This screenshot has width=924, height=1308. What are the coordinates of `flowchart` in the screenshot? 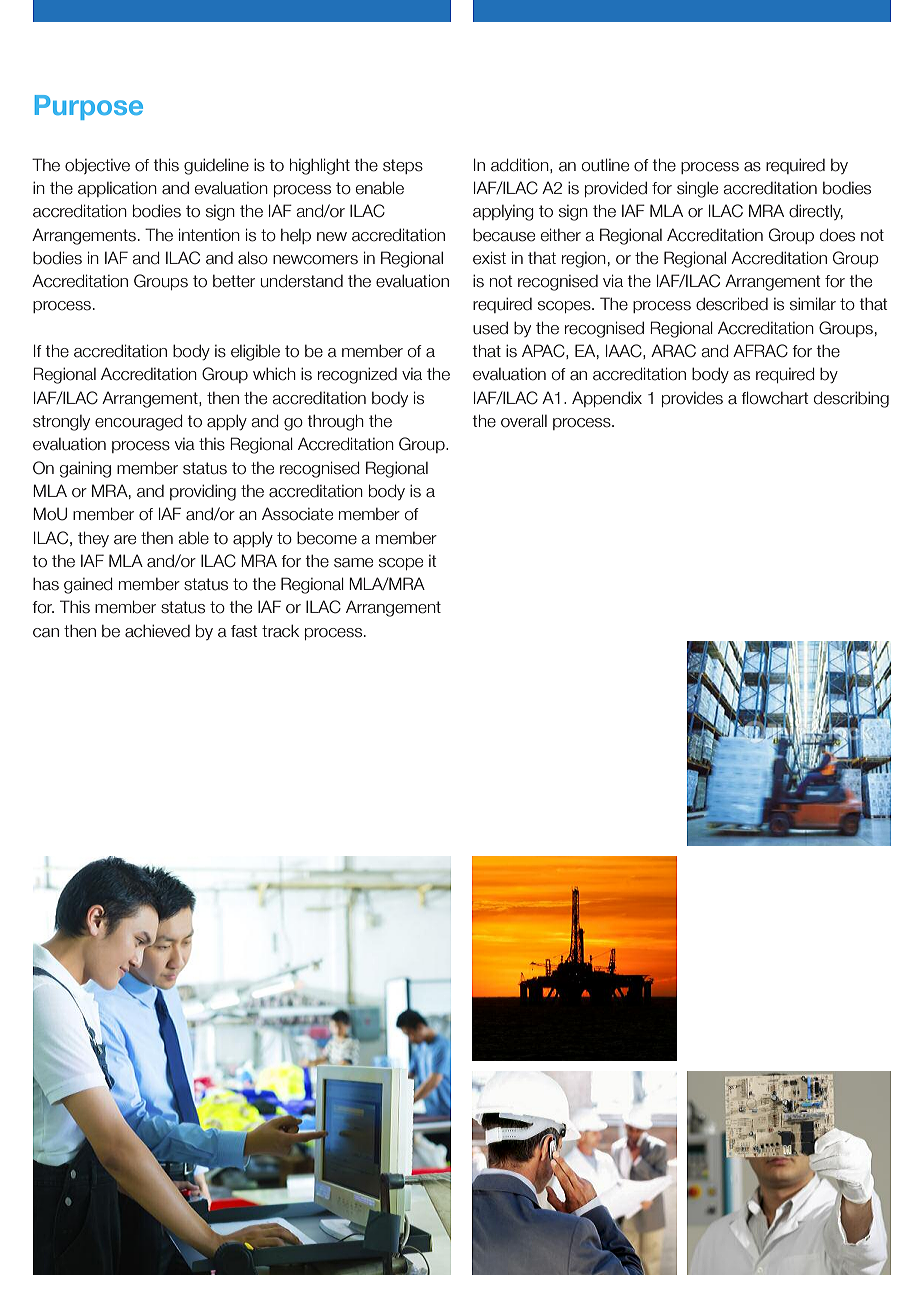 It's located at (774, 398).
